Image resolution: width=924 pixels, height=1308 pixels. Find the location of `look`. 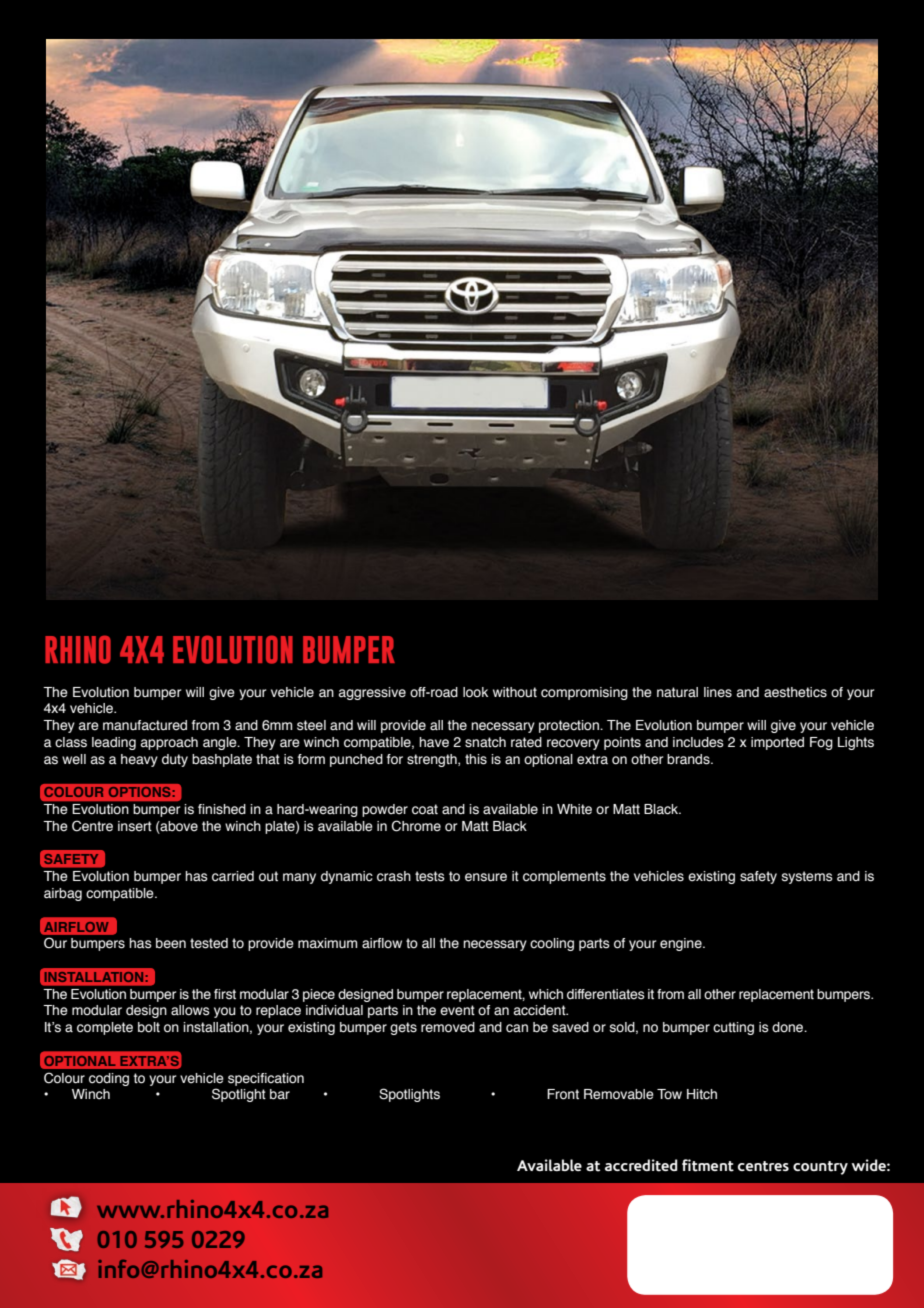

look is located at coordinates (475, 692).
